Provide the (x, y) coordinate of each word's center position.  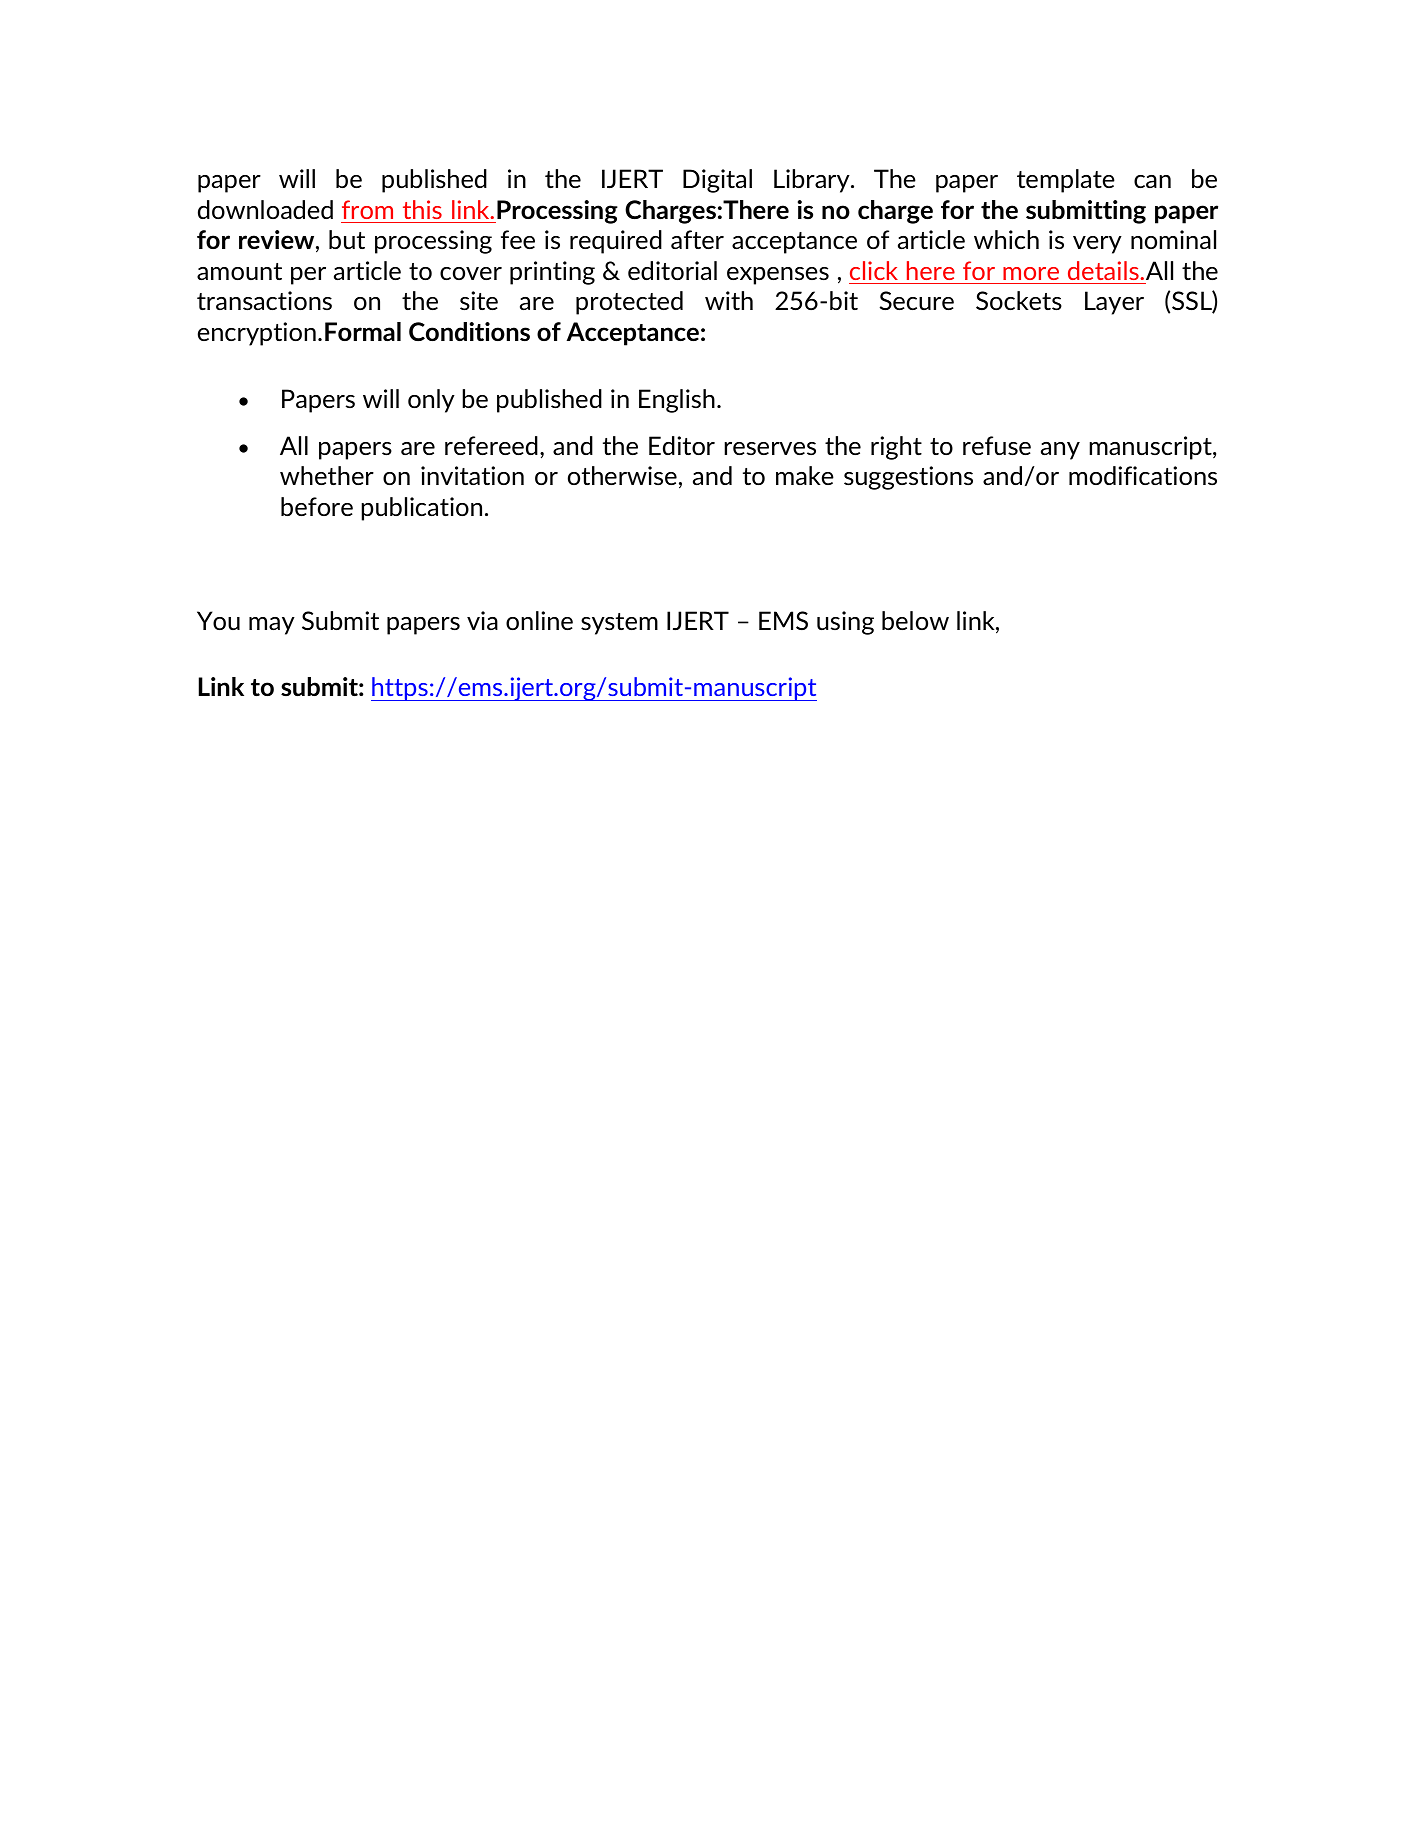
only (431, 401)
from (367, 209)
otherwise (622, 475)
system (619, 624)
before (317, 506)
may (272, 626)
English (677, 401)
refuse (997, 445)
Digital (717, 181)
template (1066, 181)
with (729, 300)
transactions (264, 300)
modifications (1143, 475)
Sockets (1019, 300)
